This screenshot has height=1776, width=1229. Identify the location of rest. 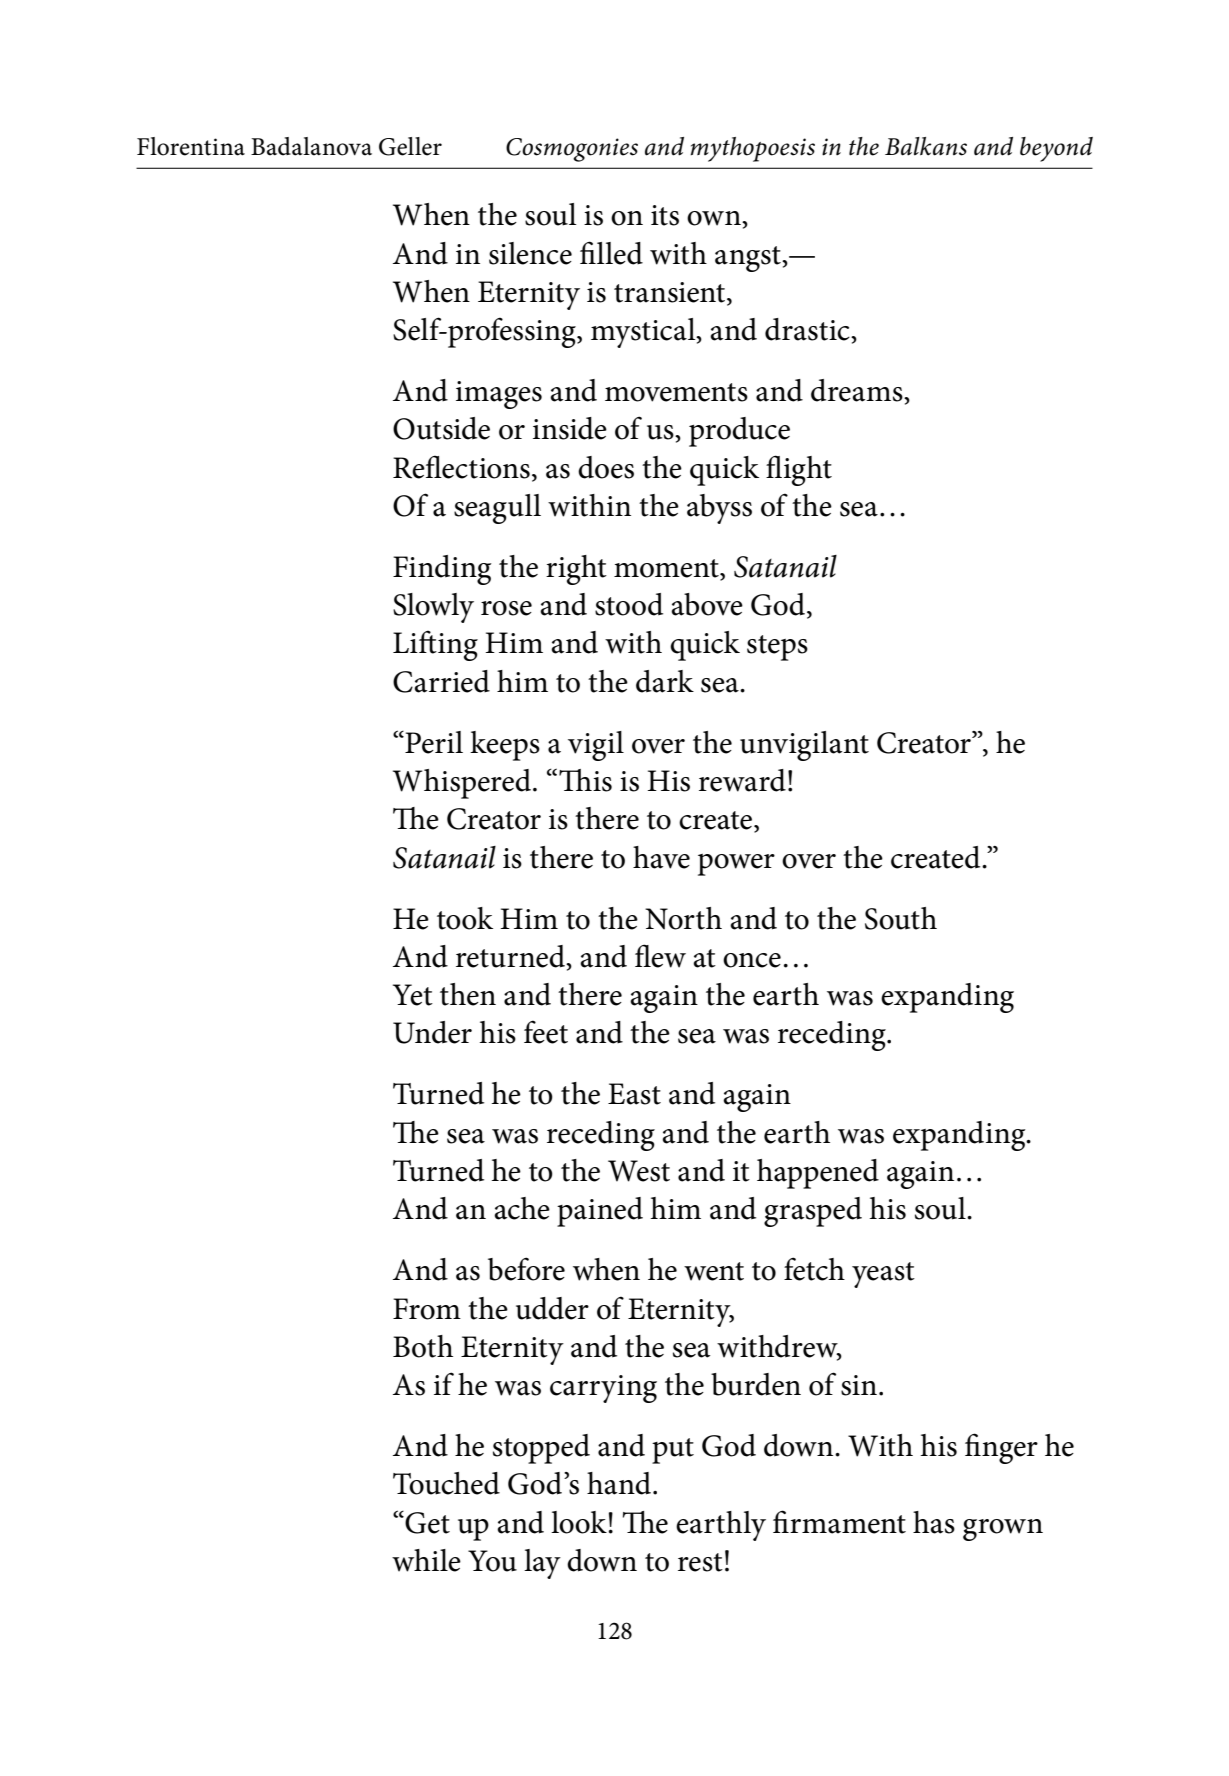
(700, 1562).
